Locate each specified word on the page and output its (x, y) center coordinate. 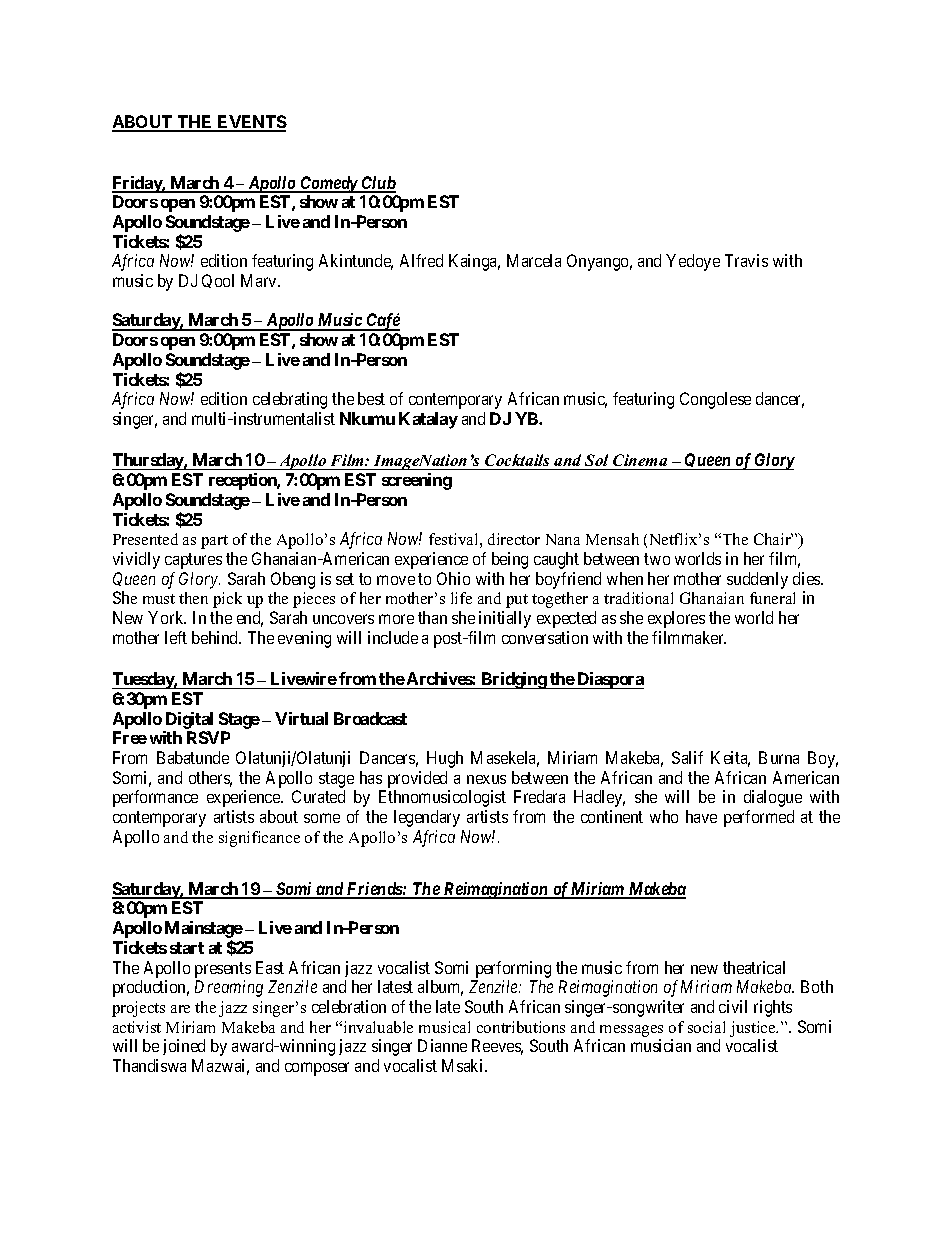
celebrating (290, 400)
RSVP (208, 737)
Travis (746, 260)
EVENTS (251, 123)
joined (184, 1047)
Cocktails (517, 462)
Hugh (445, 759)
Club (378, 184)
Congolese (715, 400)
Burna (779, 757)
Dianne (442, 1045)
